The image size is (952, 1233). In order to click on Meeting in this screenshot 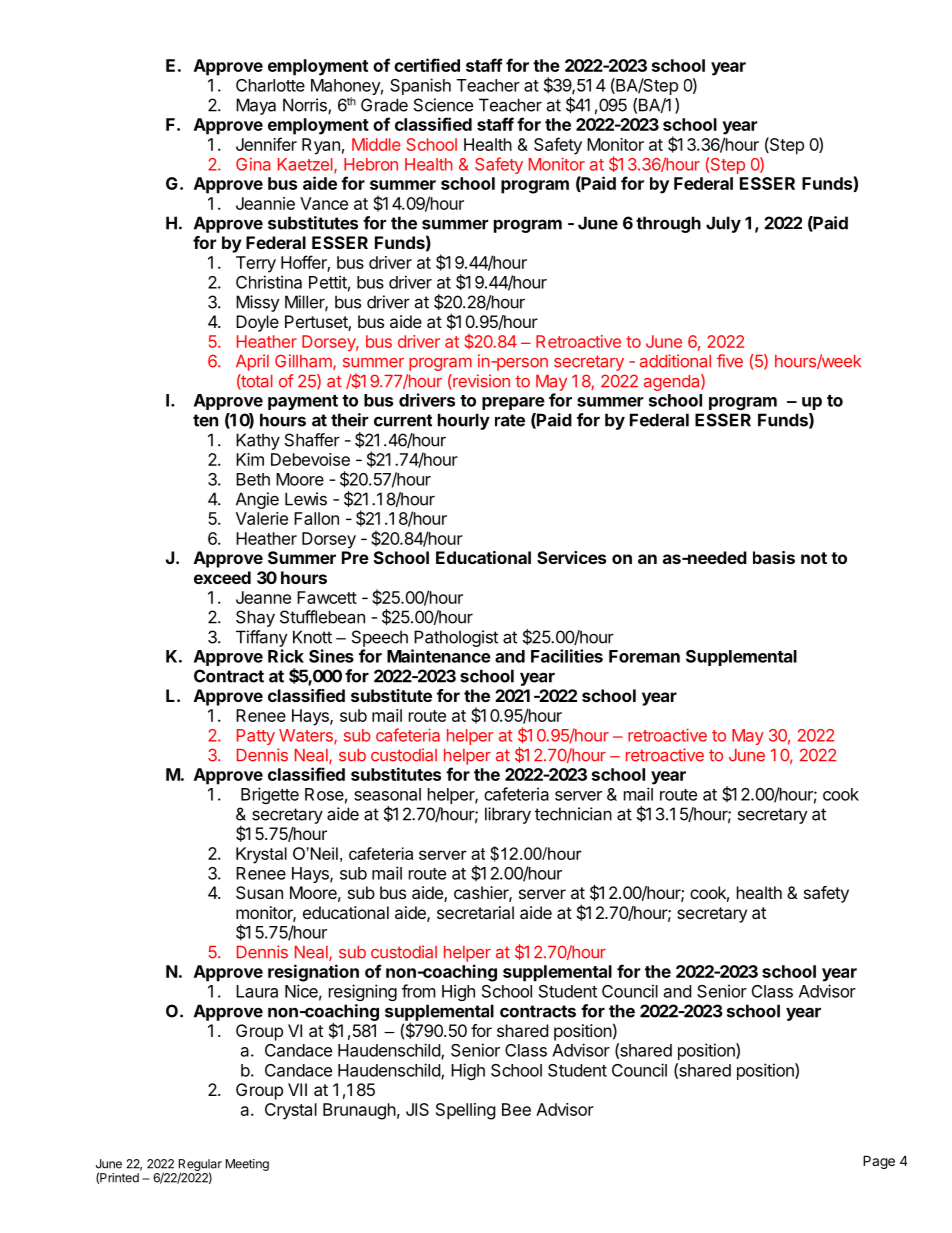, I will do `click(247, 1165)`.
